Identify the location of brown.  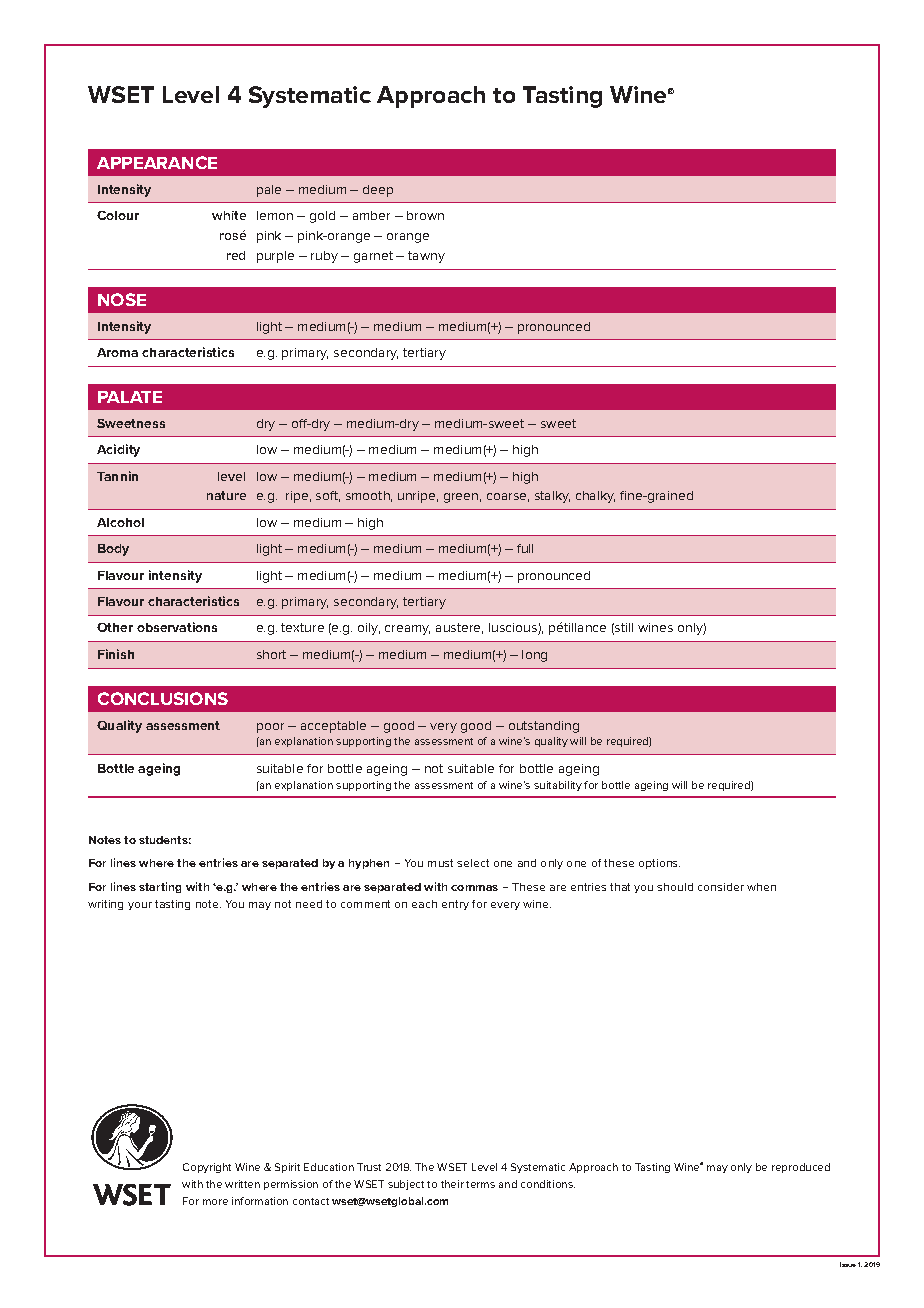
(425, 215).
